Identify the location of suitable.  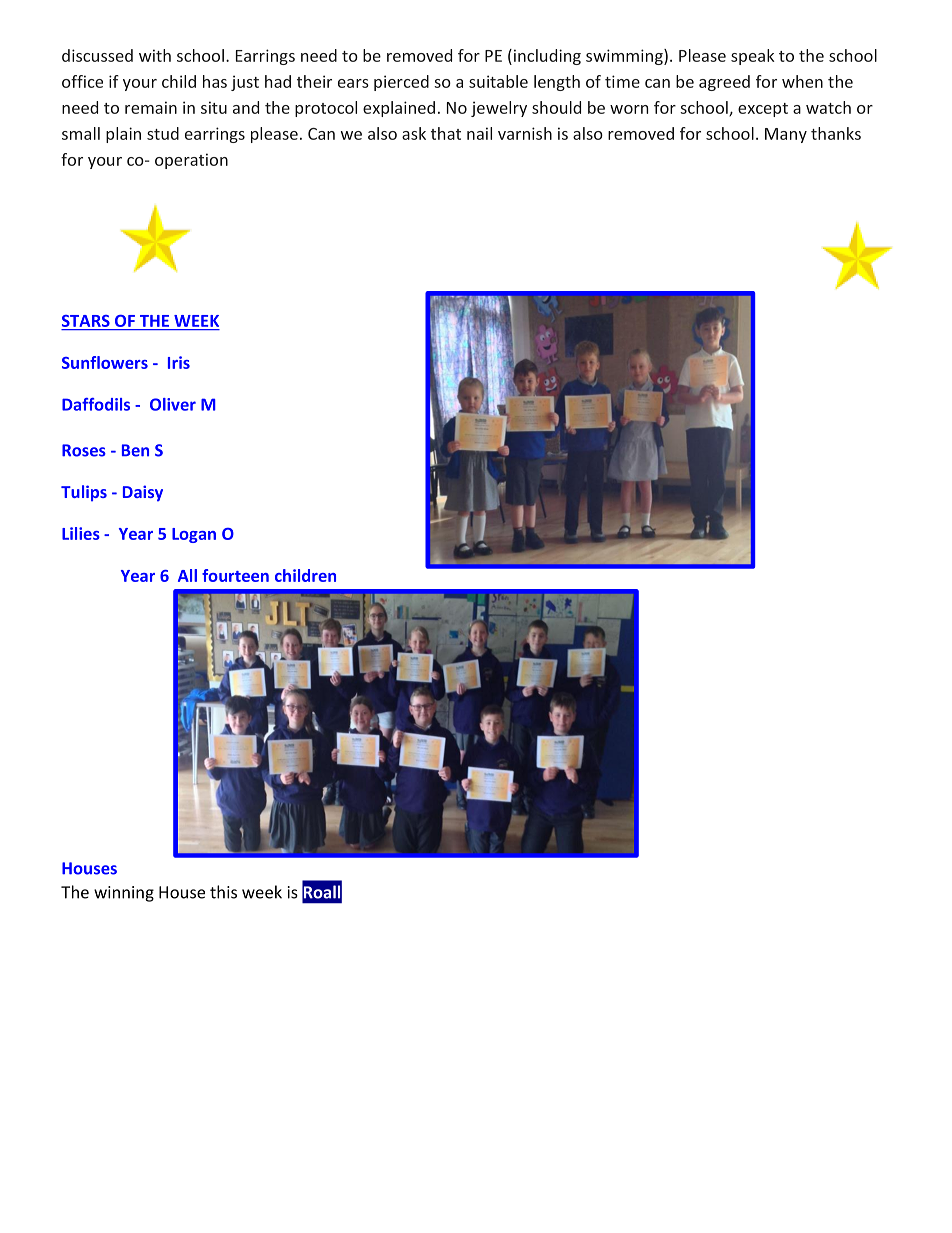
(498, 81).
